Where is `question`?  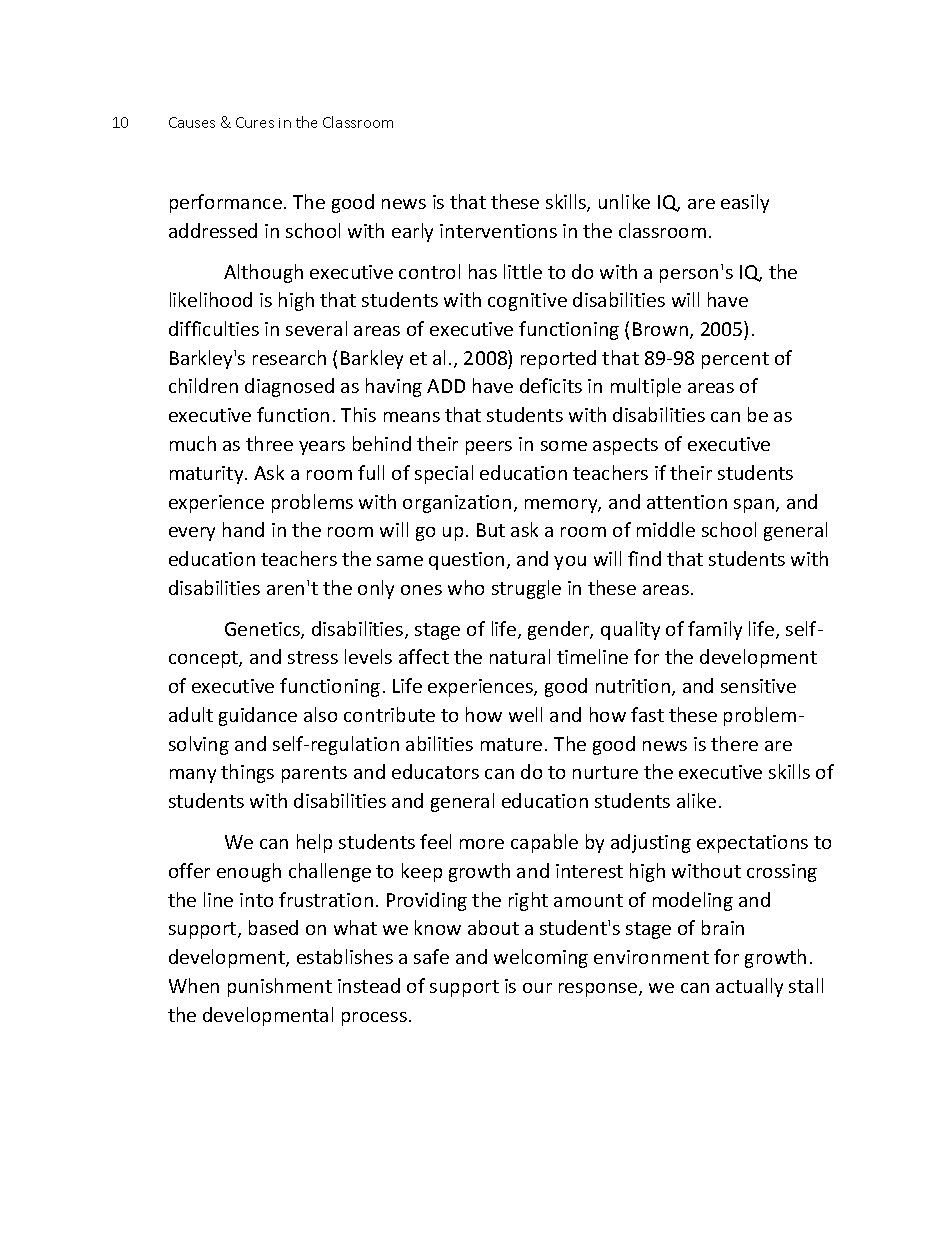
question is located at coordinates (466, 561).
